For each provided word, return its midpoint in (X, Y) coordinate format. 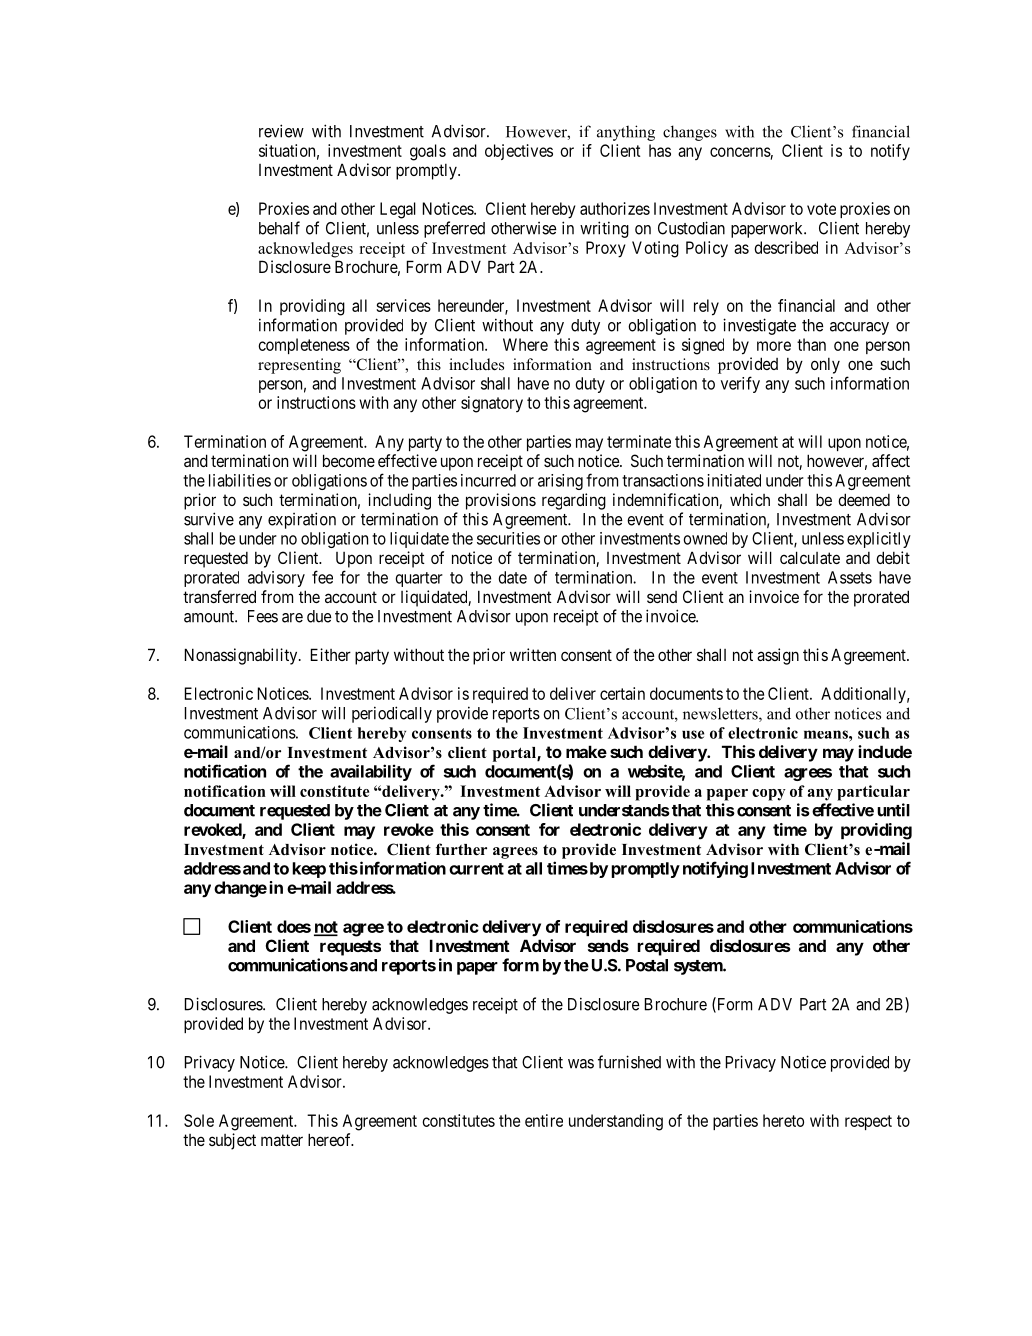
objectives (519, 152)
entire (544, 1120)
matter (282, 1140)
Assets (850, 577)
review (281, 131)
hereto (783, 1120)
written (533, 654)
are (292, 618)
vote (821, 209)
